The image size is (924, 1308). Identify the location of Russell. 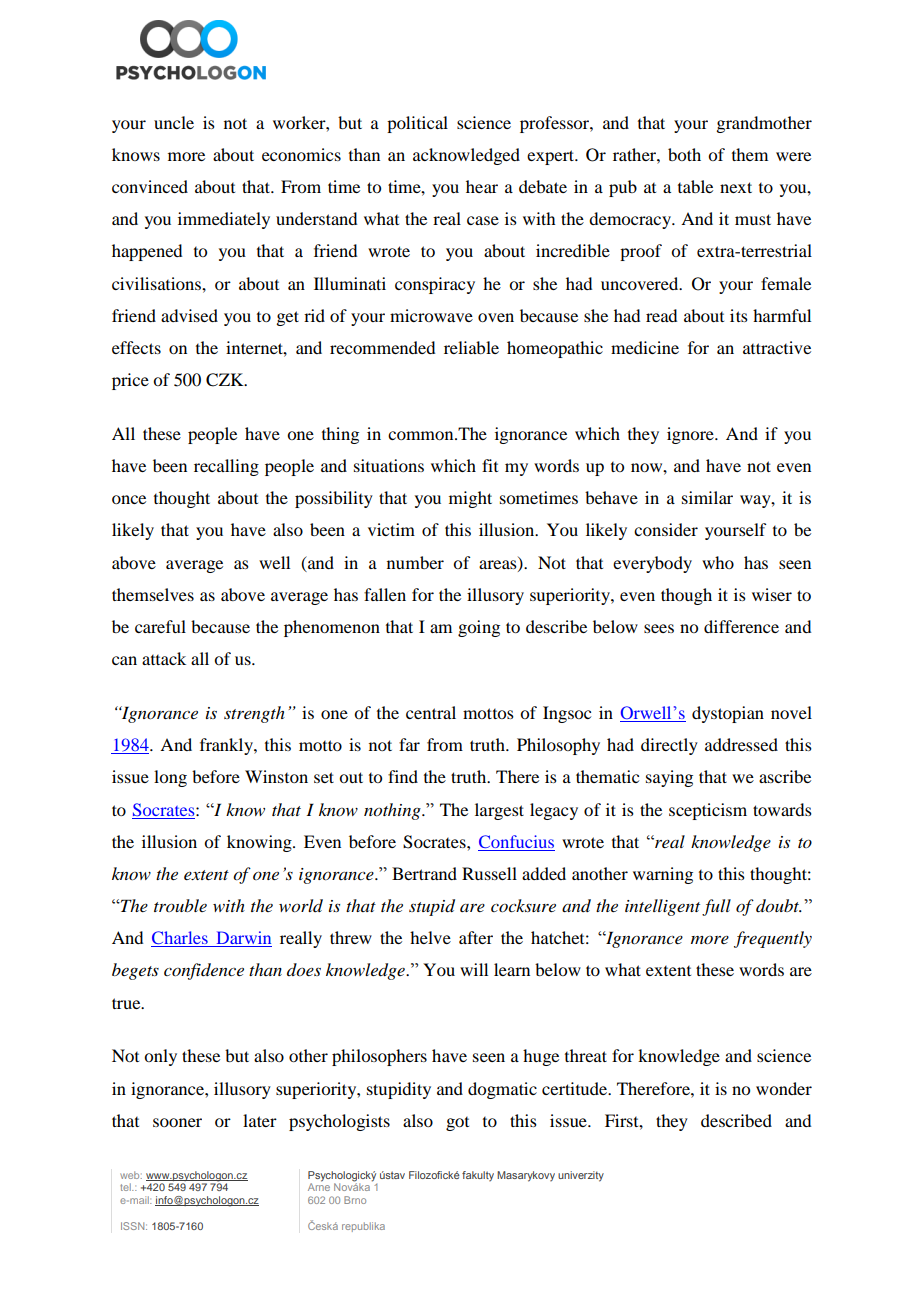
(489, 873).
